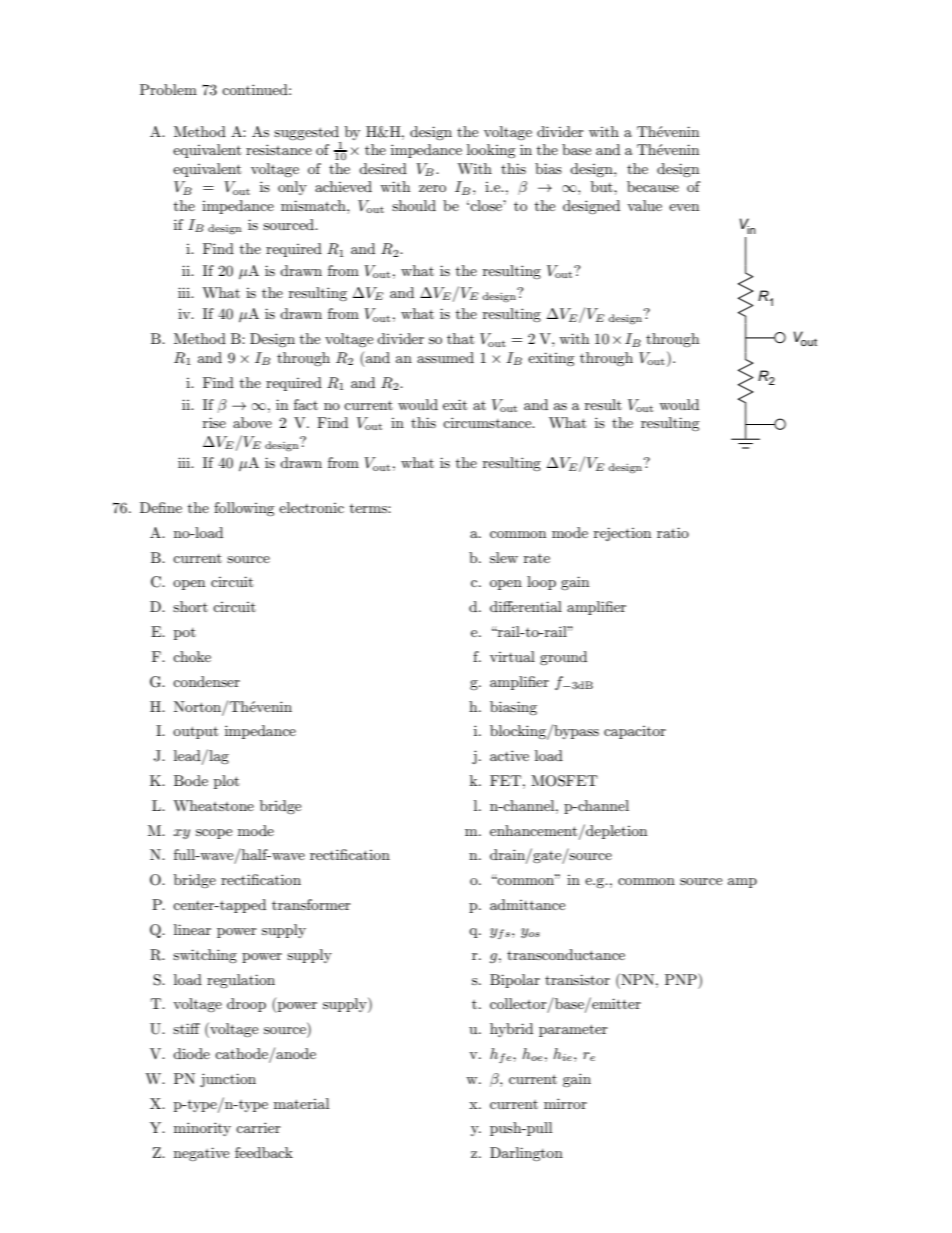  Describe the element at coordinates (512, 656) in the screenshot. I see `virtual` at that location.
